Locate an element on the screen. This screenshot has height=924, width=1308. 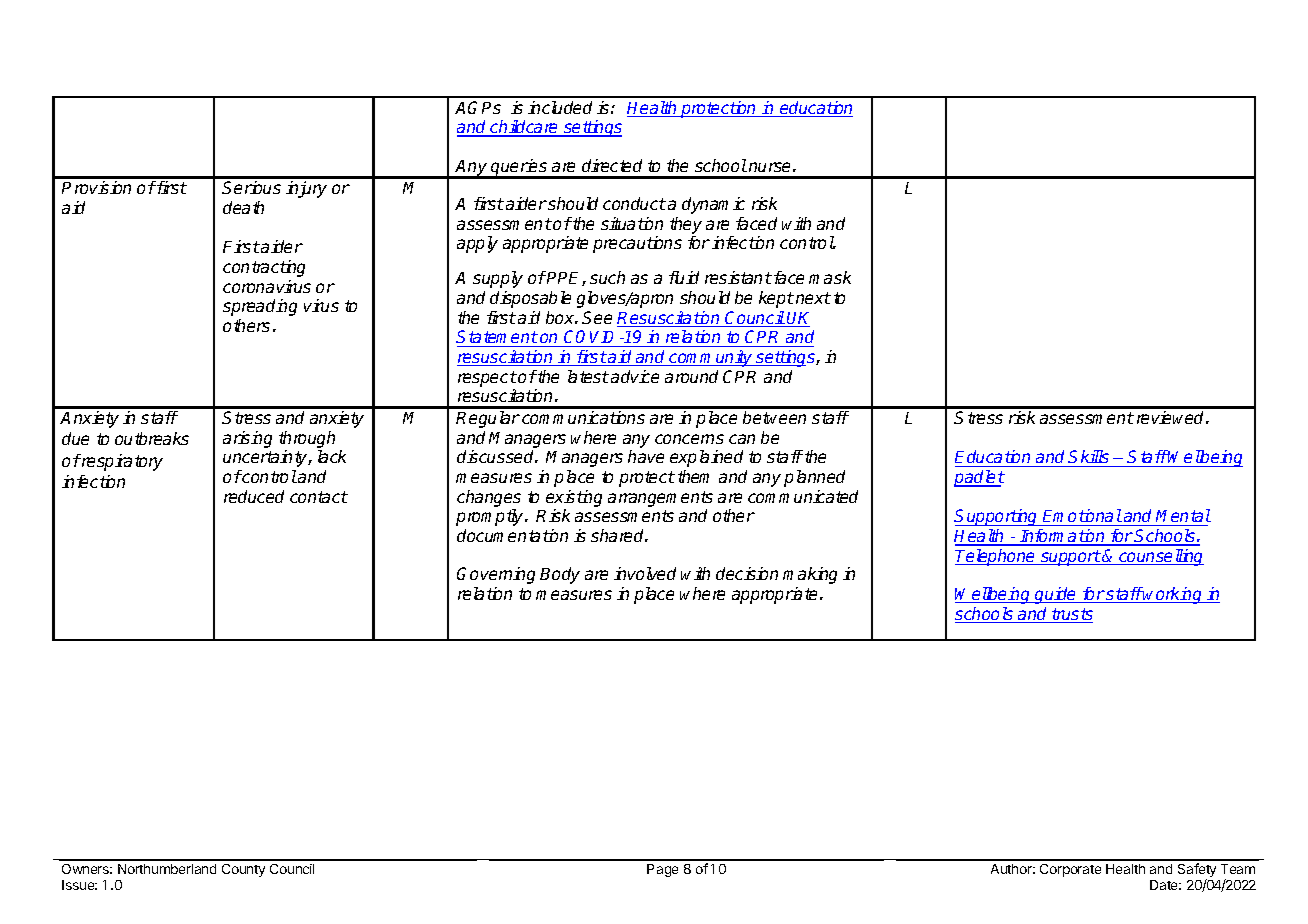
Serious is located at coordinates (251, 187).
